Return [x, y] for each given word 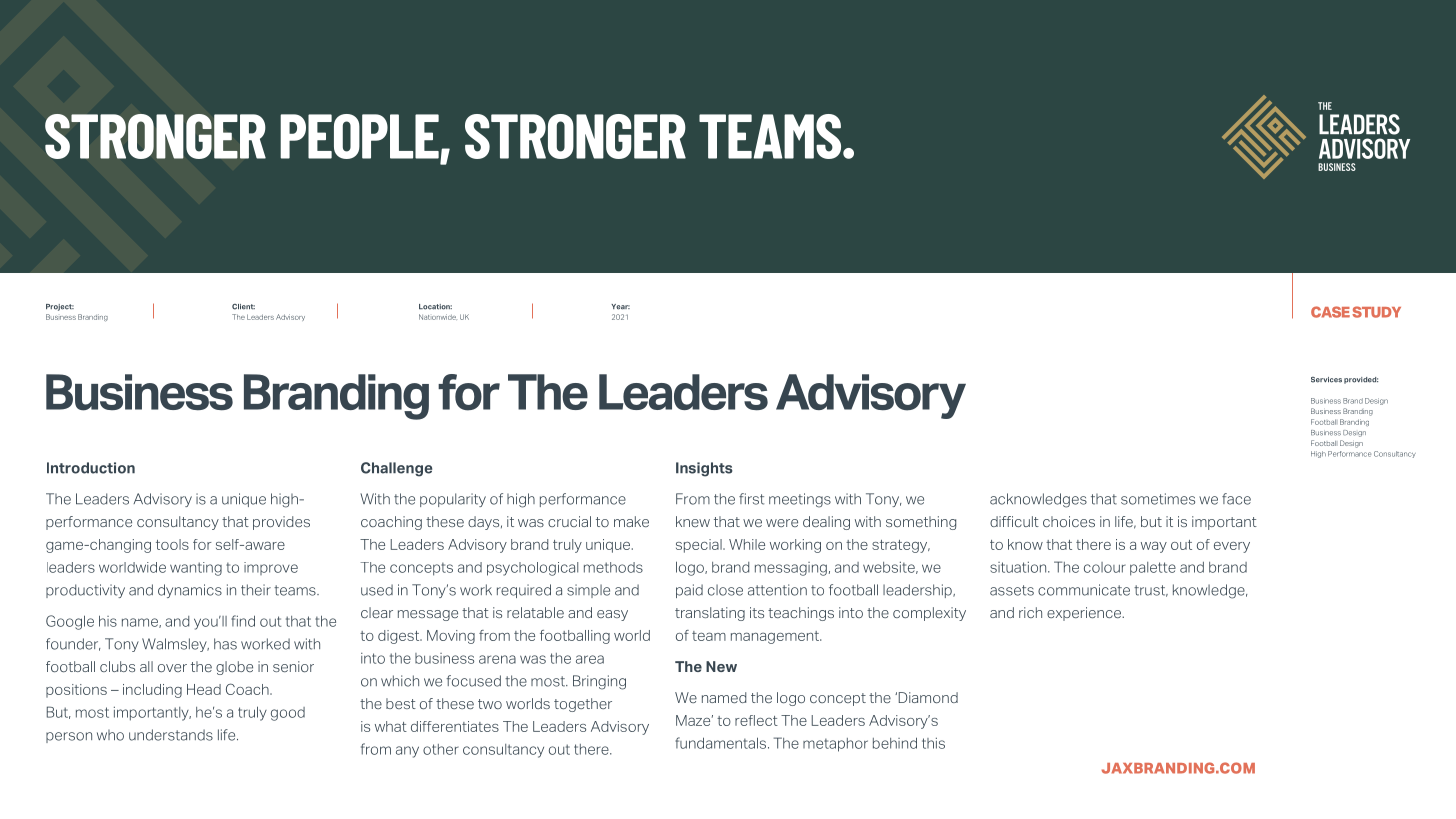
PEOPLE [360, 137]
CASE [1330, 312]
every [1232, 547]
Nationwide [437, 317]
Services [1326, 380]
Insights [704, 469]
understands [171, 735]
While [747, 544]
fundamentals [722, 743]
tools [172, 544]
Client [243, 307]
